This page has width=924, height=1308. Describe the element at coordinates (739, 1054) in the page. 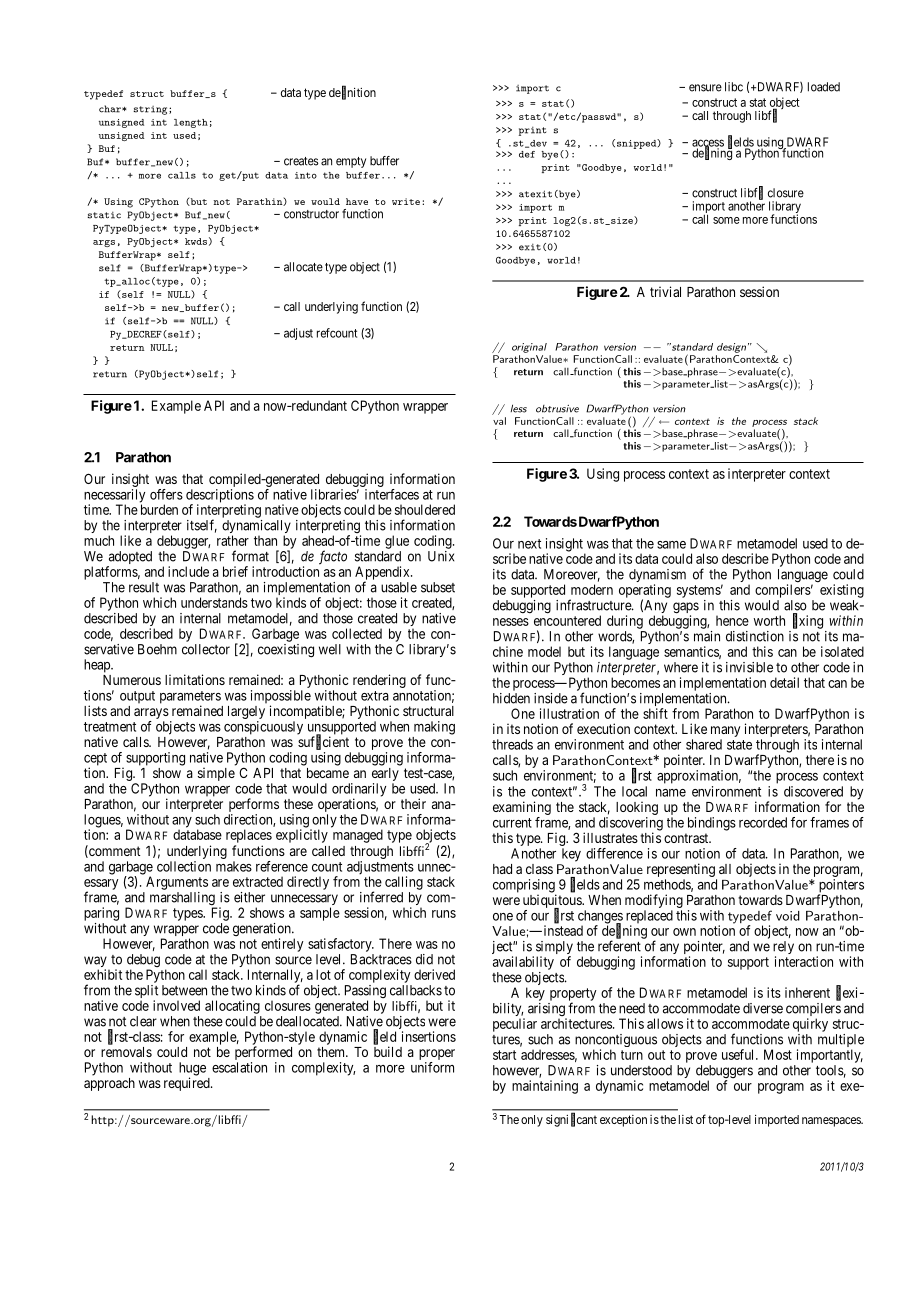

I see `useful` at that location.
